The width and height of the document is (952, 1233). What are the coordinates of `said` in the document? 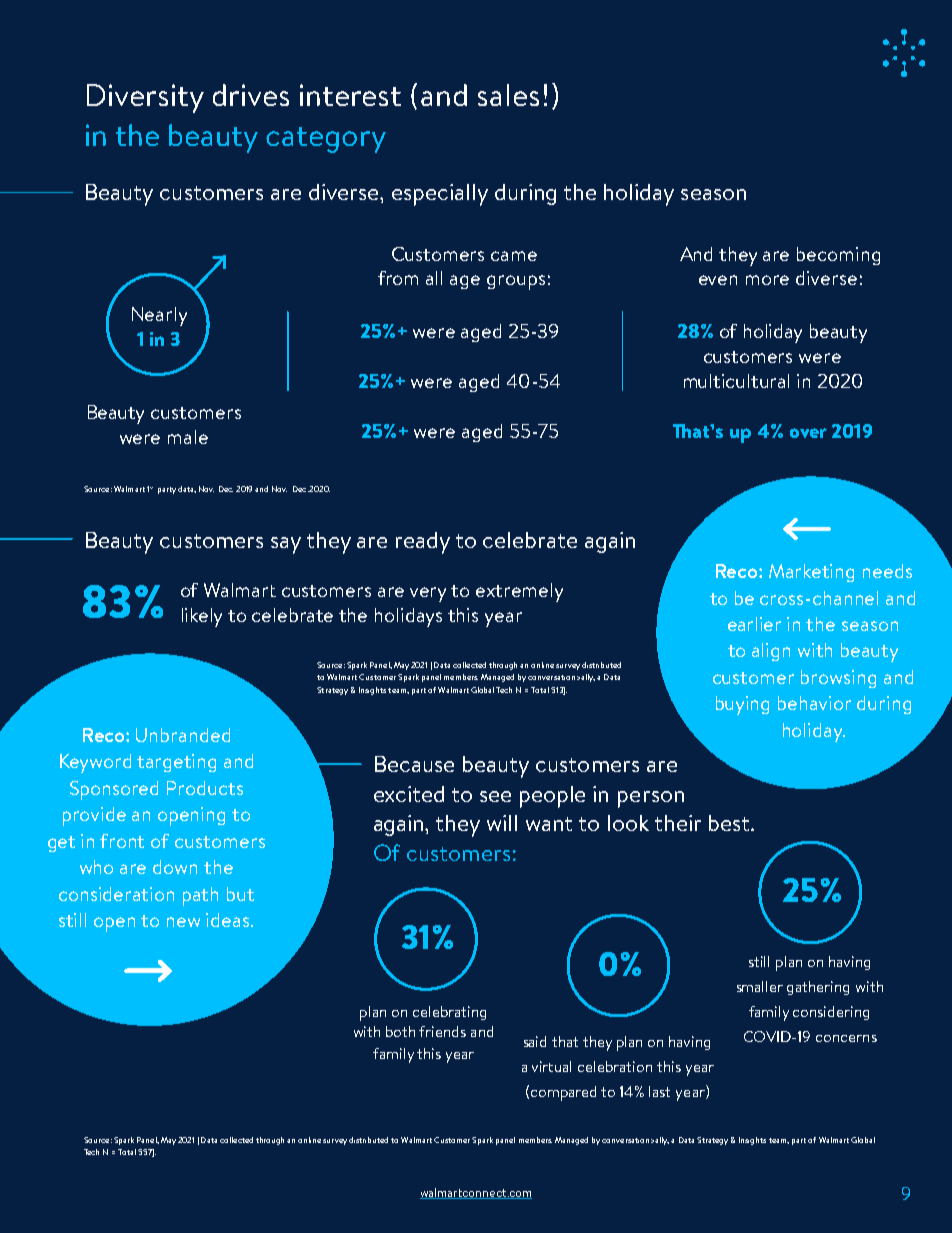 It's located at (535, 1041).
